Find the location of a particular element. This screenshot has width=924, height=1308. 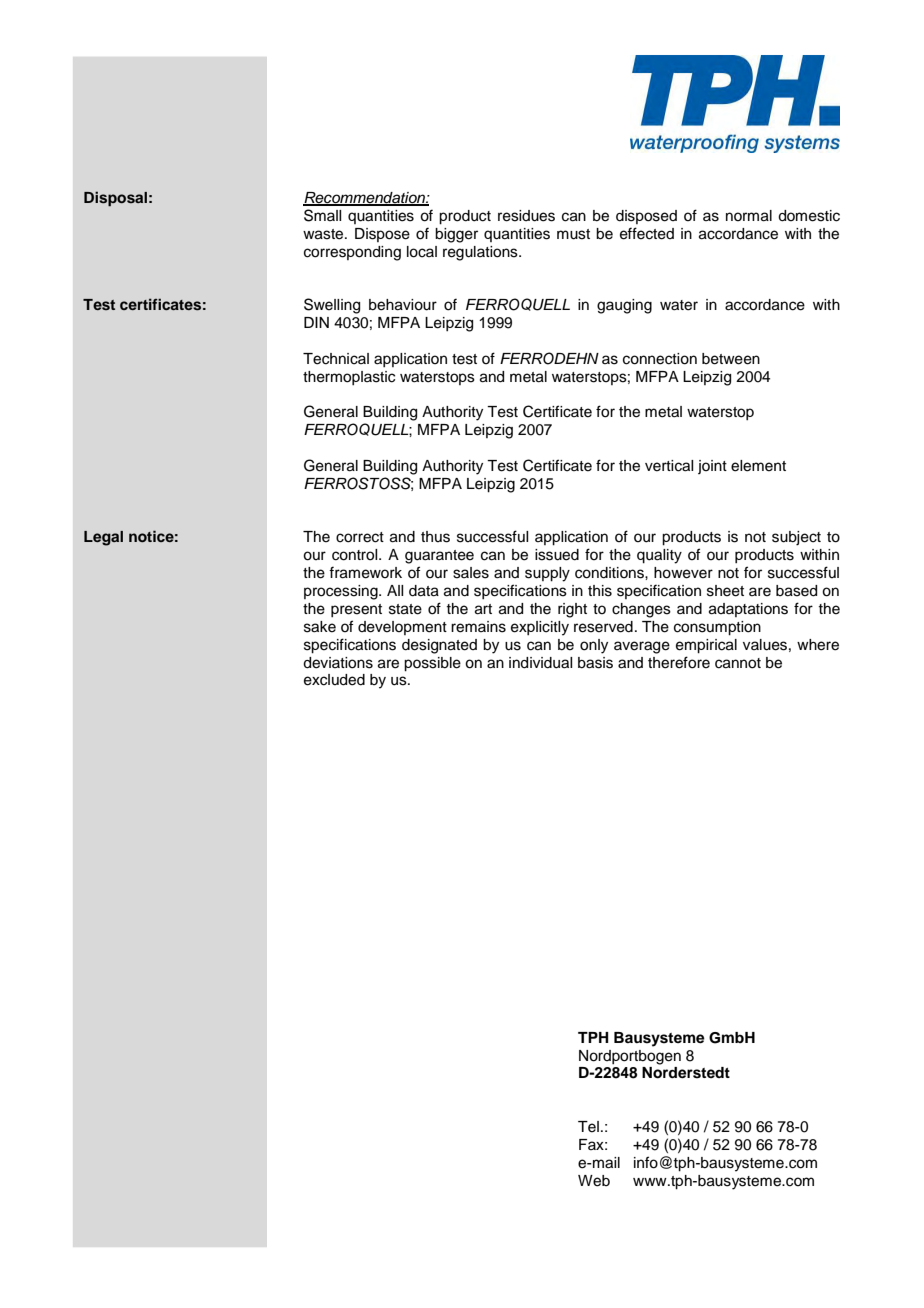

Disposal is located at coordinates (115, 199).
